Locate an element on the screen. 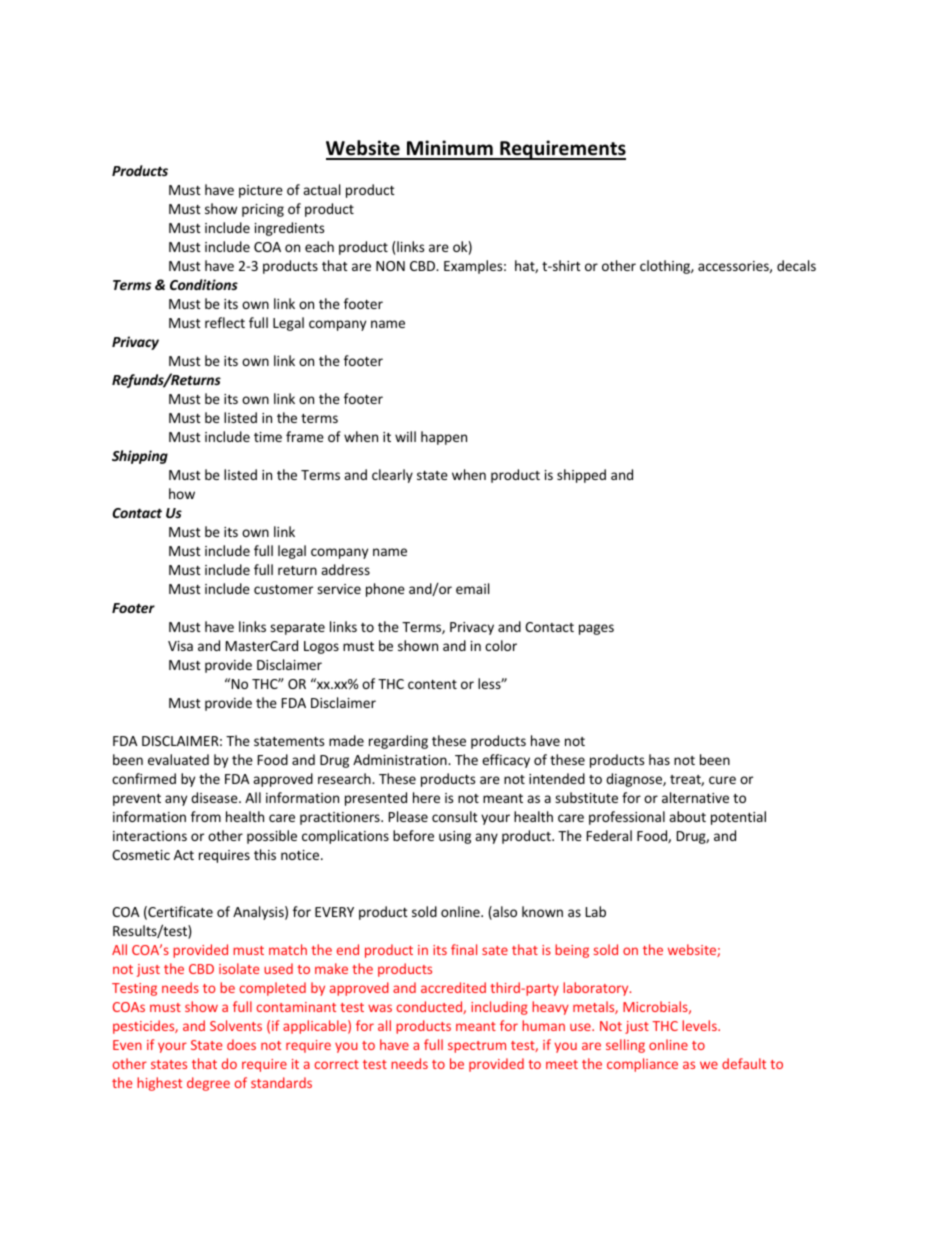 This screenshot has height=1233, width=952. pages is located at coordinates (596, 629).
